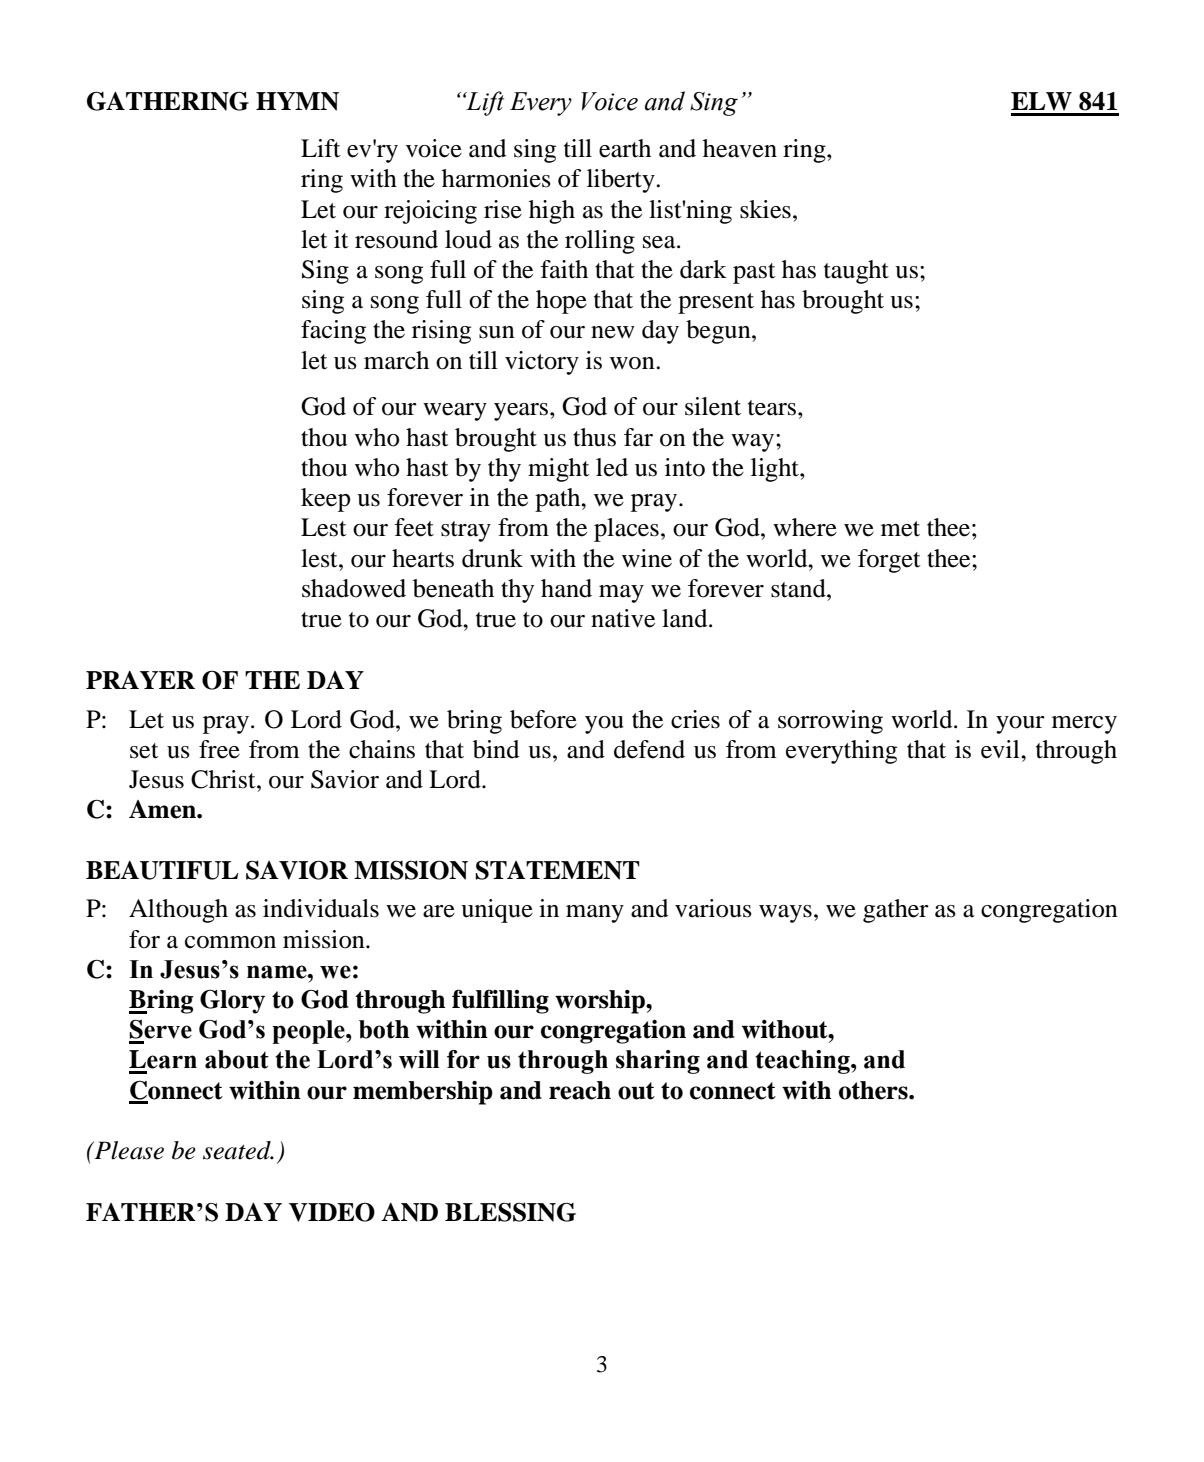 The width and height of the screenshot is (1204, 1462). I want to click on Amen, so click(163, 809).
